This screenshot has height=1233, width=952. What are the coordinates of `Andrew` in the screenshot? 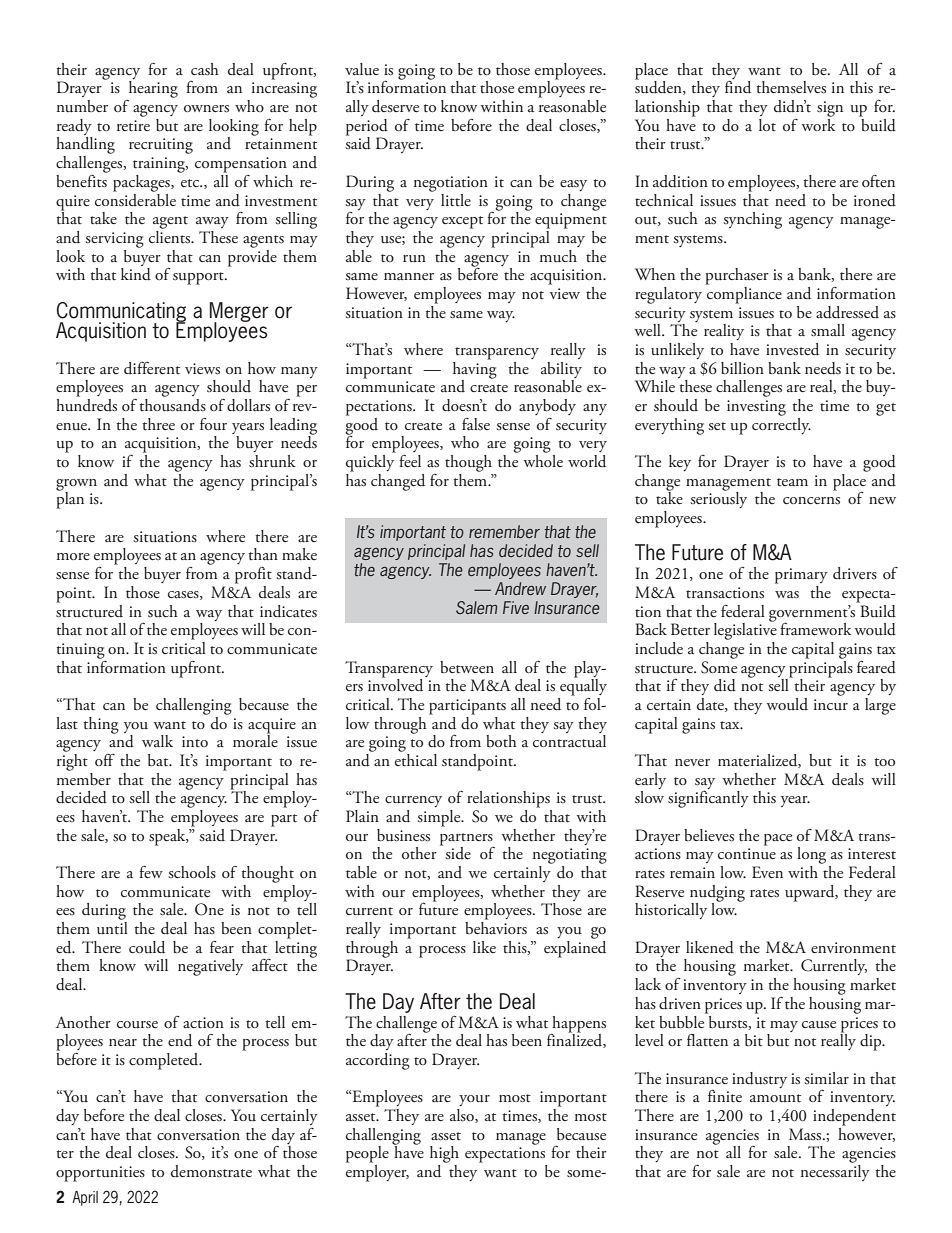 It's located at (520, 588).
